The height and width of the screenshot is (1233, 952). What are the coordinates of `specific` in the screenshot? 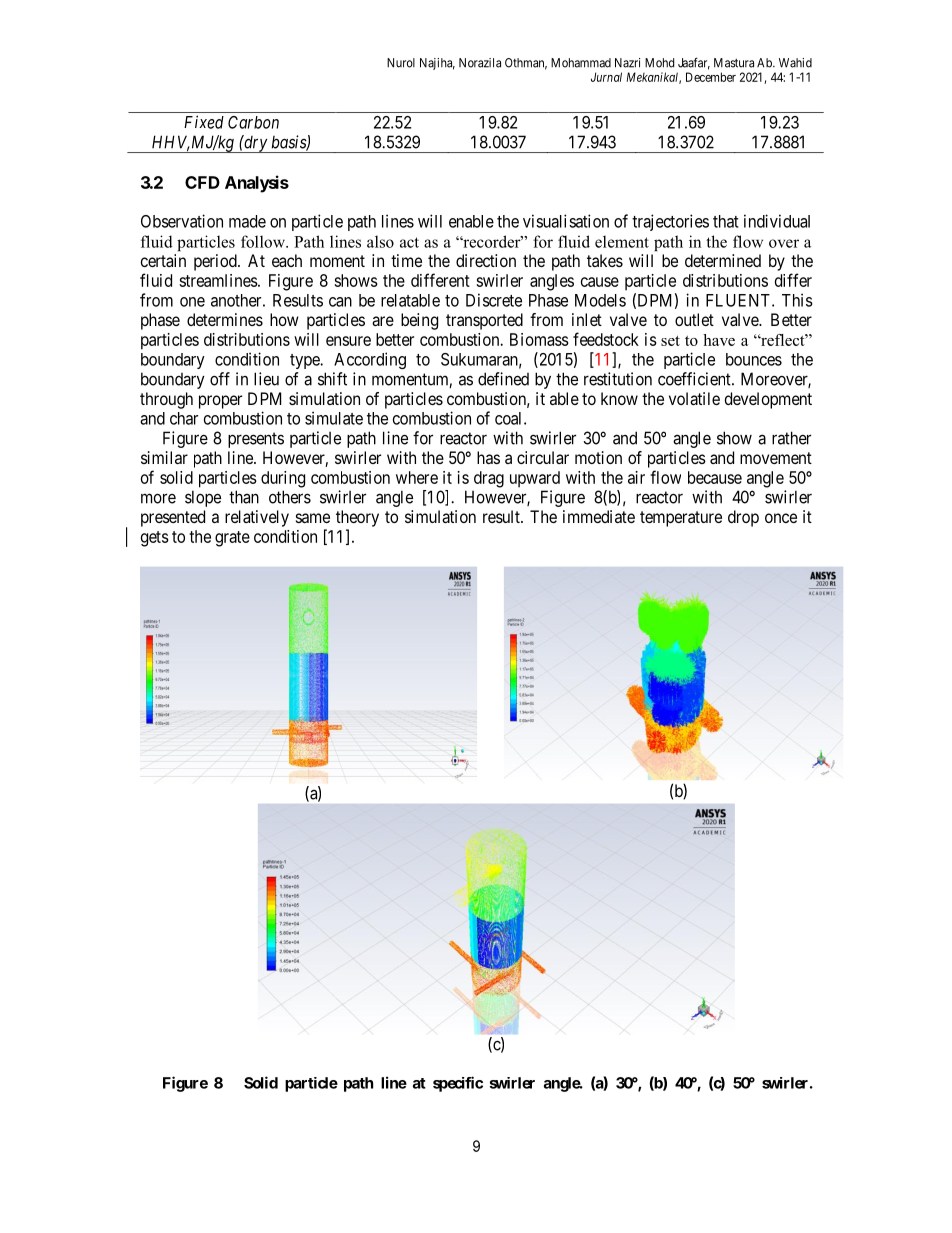 It's located at (458, 1084).
